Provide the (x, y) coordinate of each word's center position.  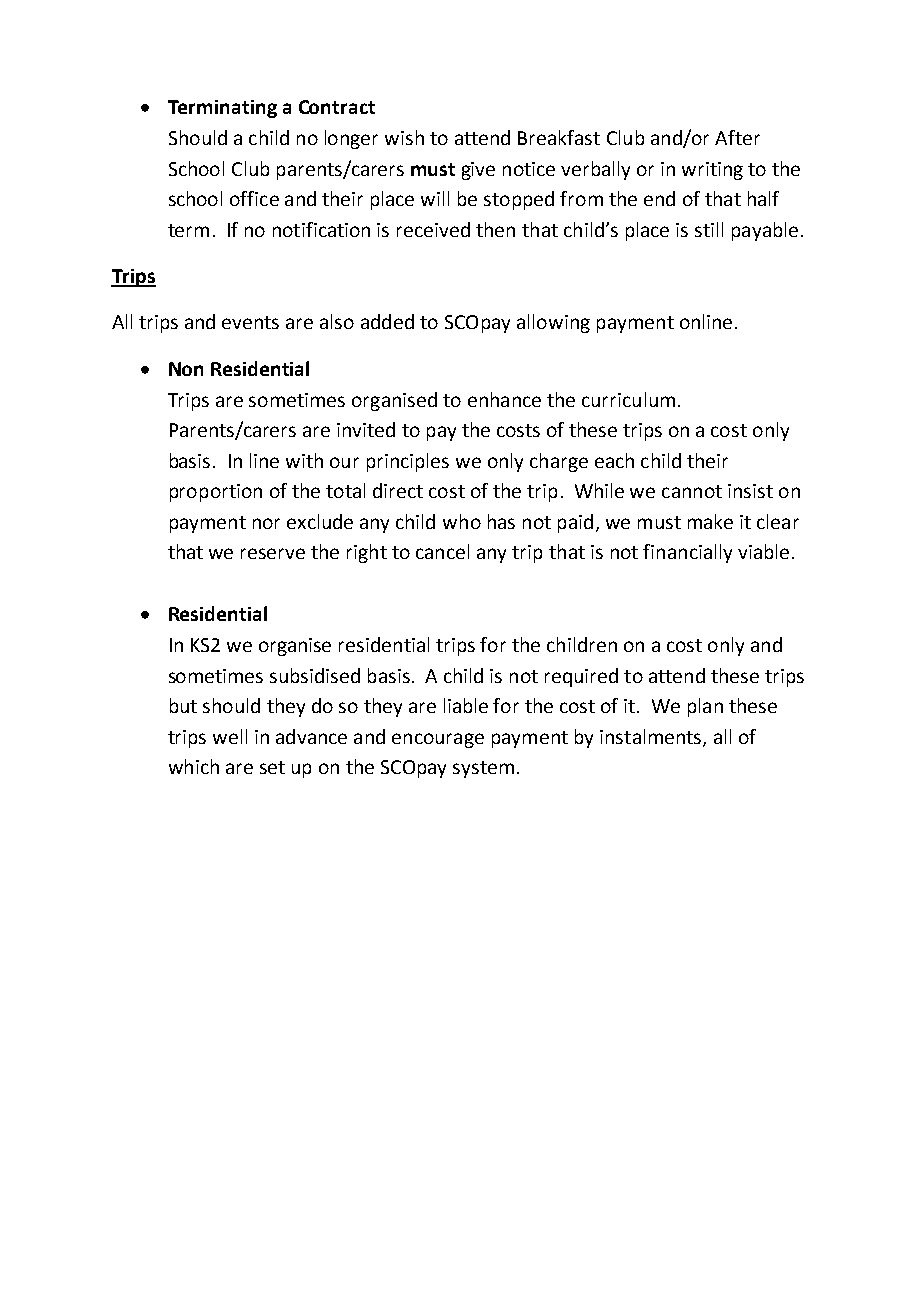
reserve (273, 553)
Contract (337, 107)
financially (687, 553)
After (737, 137)
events (250, 322)
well (230, 736)
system (483, 769)
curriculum (628, 399)
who (462, 521)
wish (404, 137)
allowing (553, 323)
